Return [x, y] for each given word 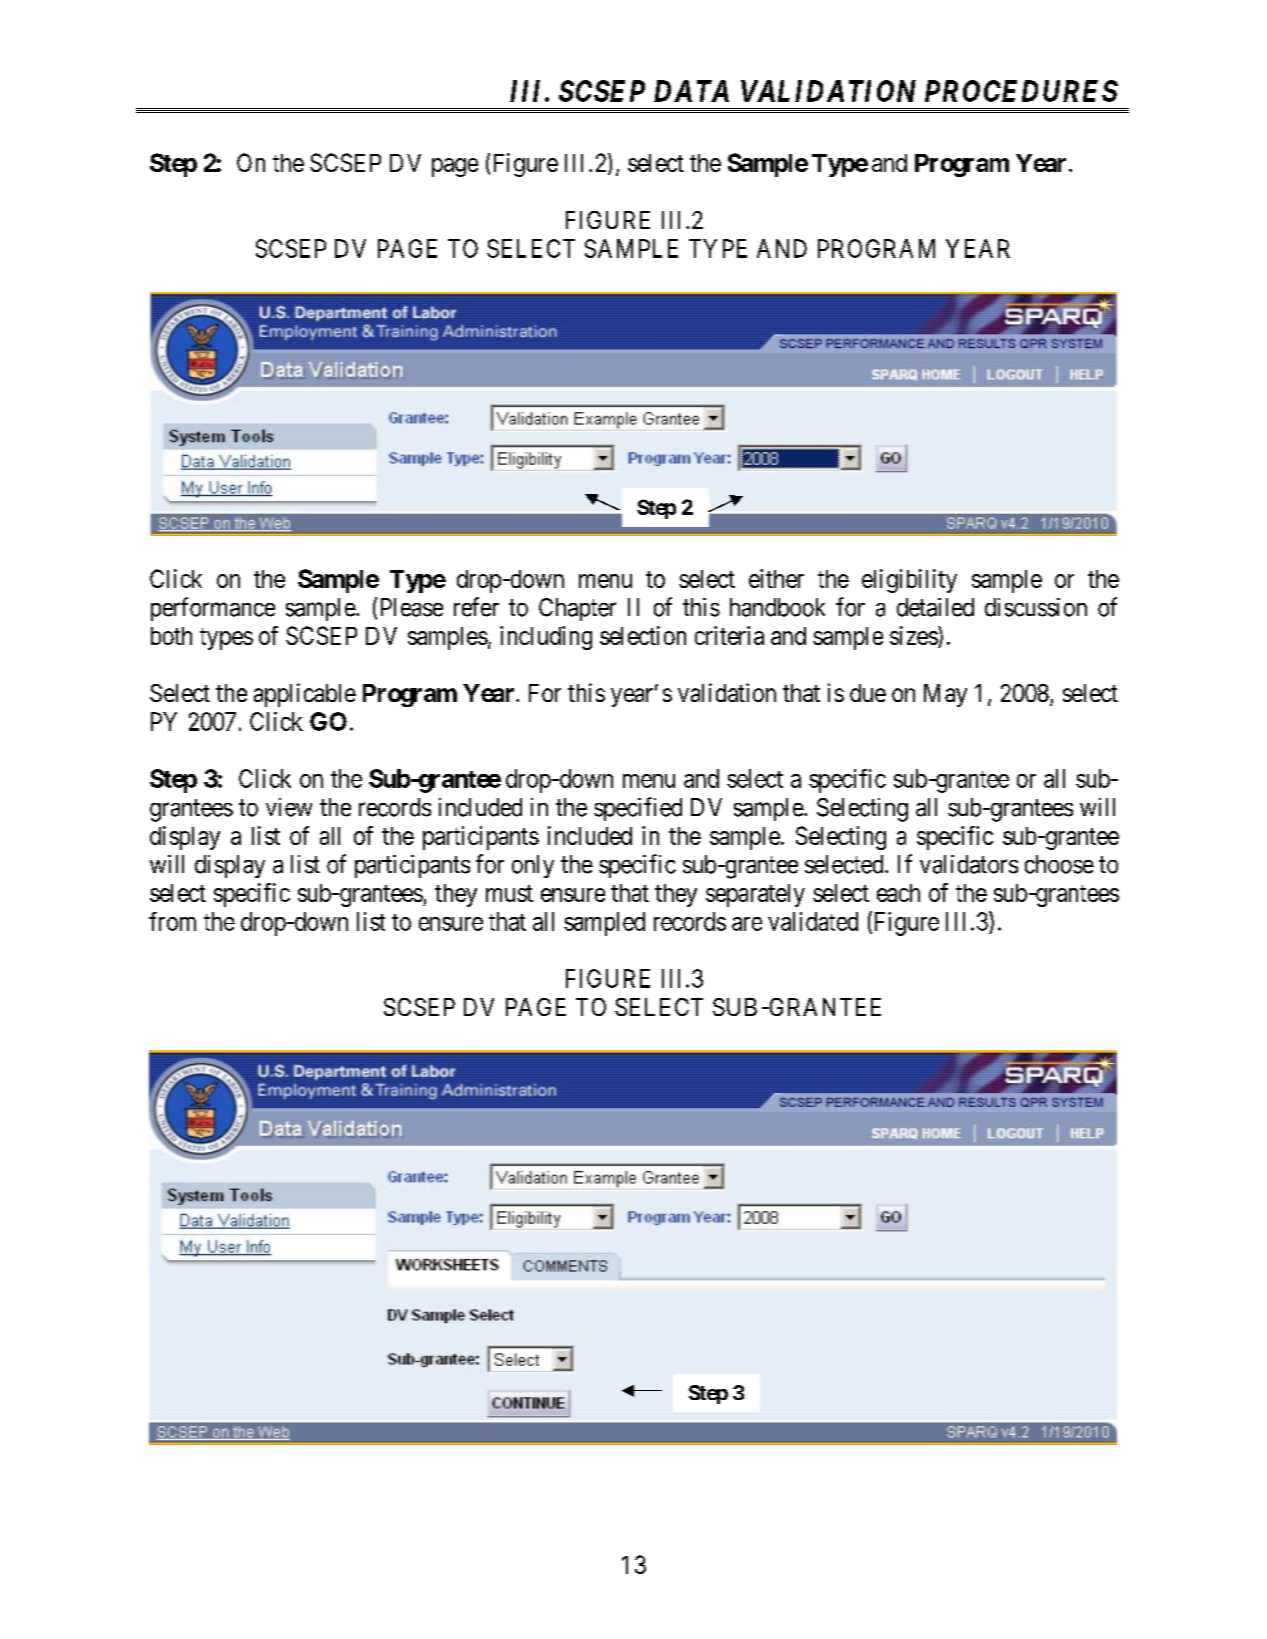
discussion [1036, 607]
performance [213, 609]
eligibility [909, 581]
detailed [935, 607]
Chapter [577, 609]
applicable [305, 695]
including [546, 638]
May [945, 695]
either [776, 578]
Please [412, 607]
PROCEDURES [1021, 91]
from [172, 921]
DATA [691, 91]
